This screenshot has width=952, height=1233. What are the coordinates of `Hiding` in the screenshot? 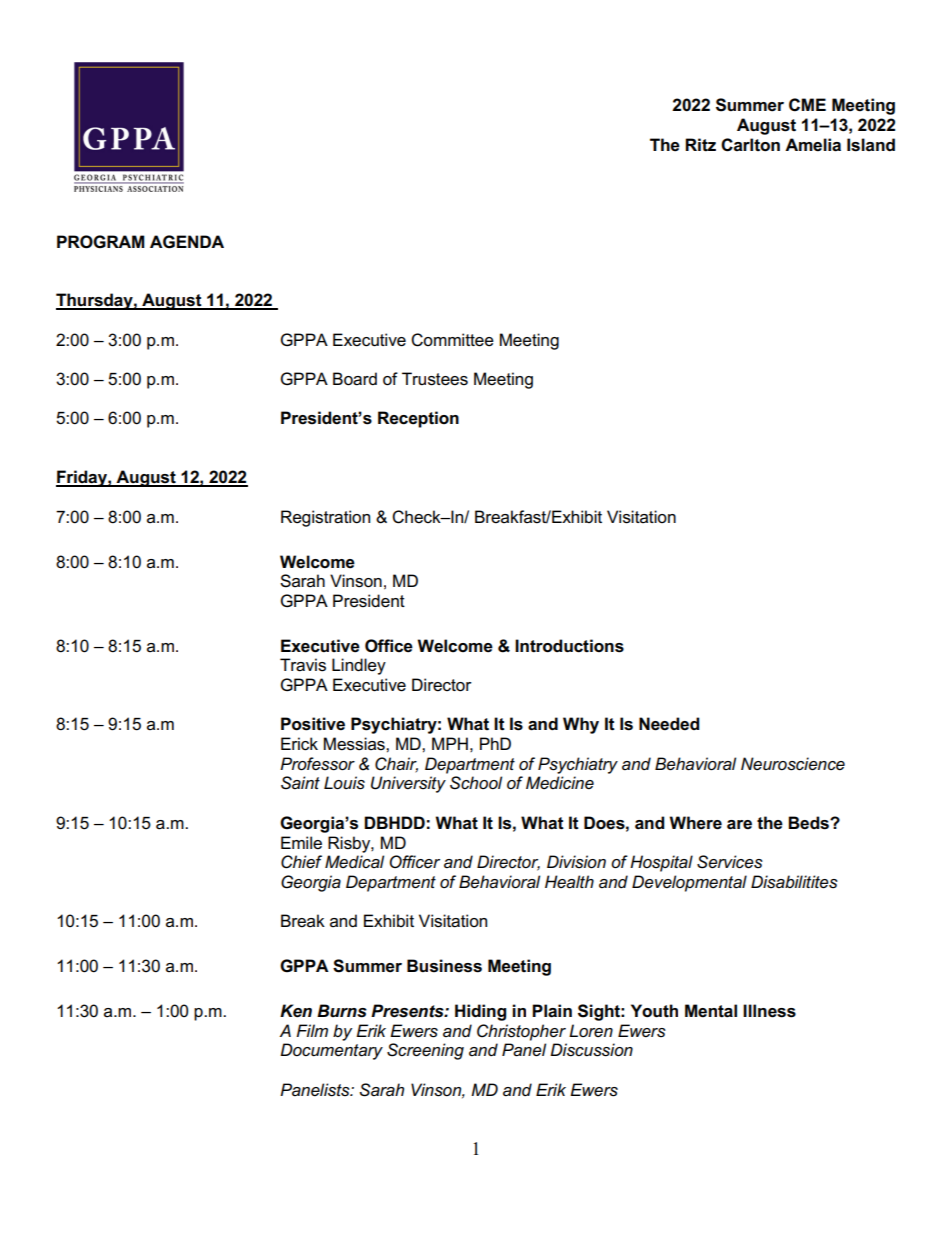 It's located at (480, 1012).
